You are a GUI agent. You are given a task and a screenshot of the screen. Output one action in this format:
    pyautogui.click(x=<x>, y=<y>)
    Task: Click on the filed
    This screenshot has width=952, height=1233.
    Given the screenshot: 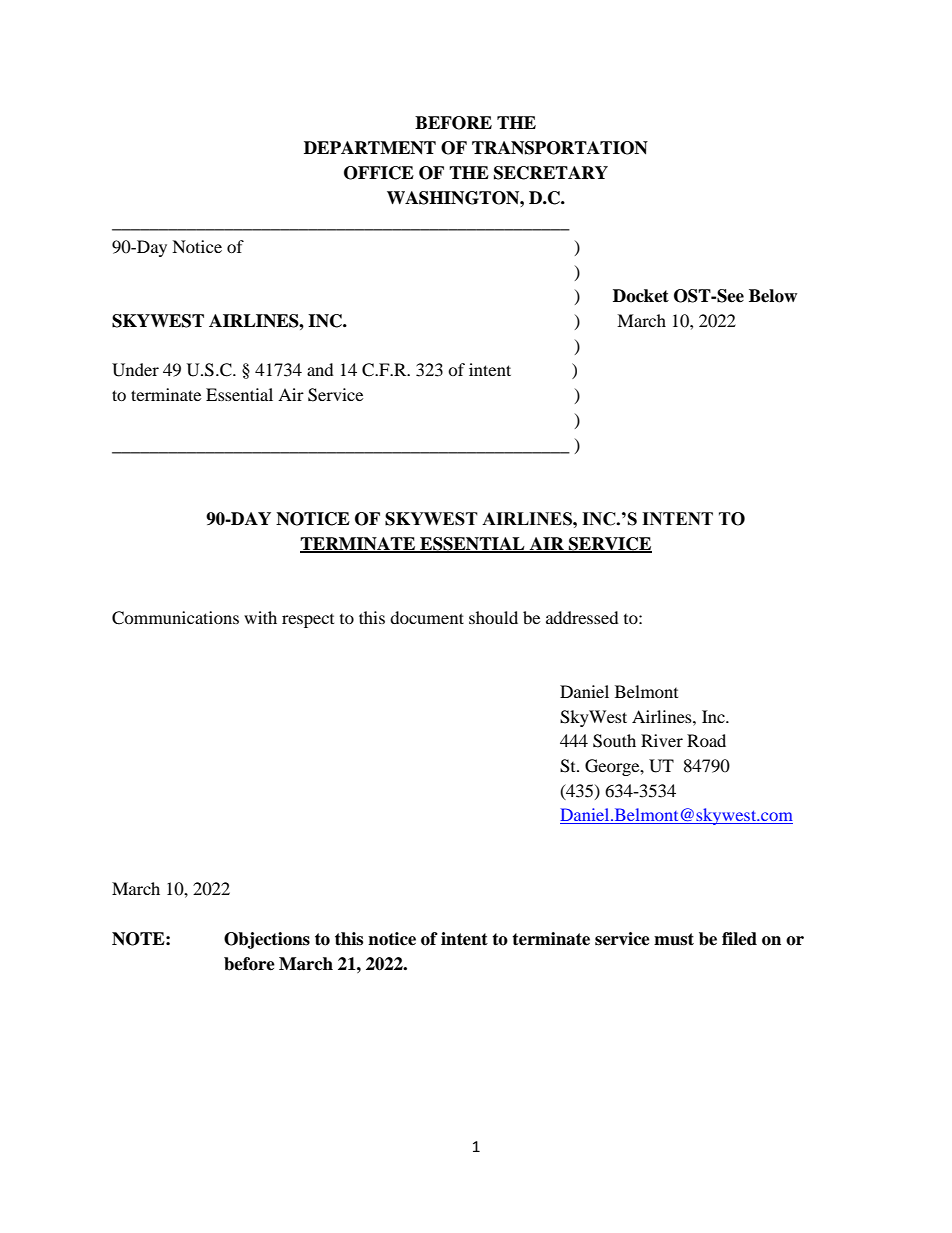 What is the action you would take?
    pyautogui.click(x=739, y=939)
